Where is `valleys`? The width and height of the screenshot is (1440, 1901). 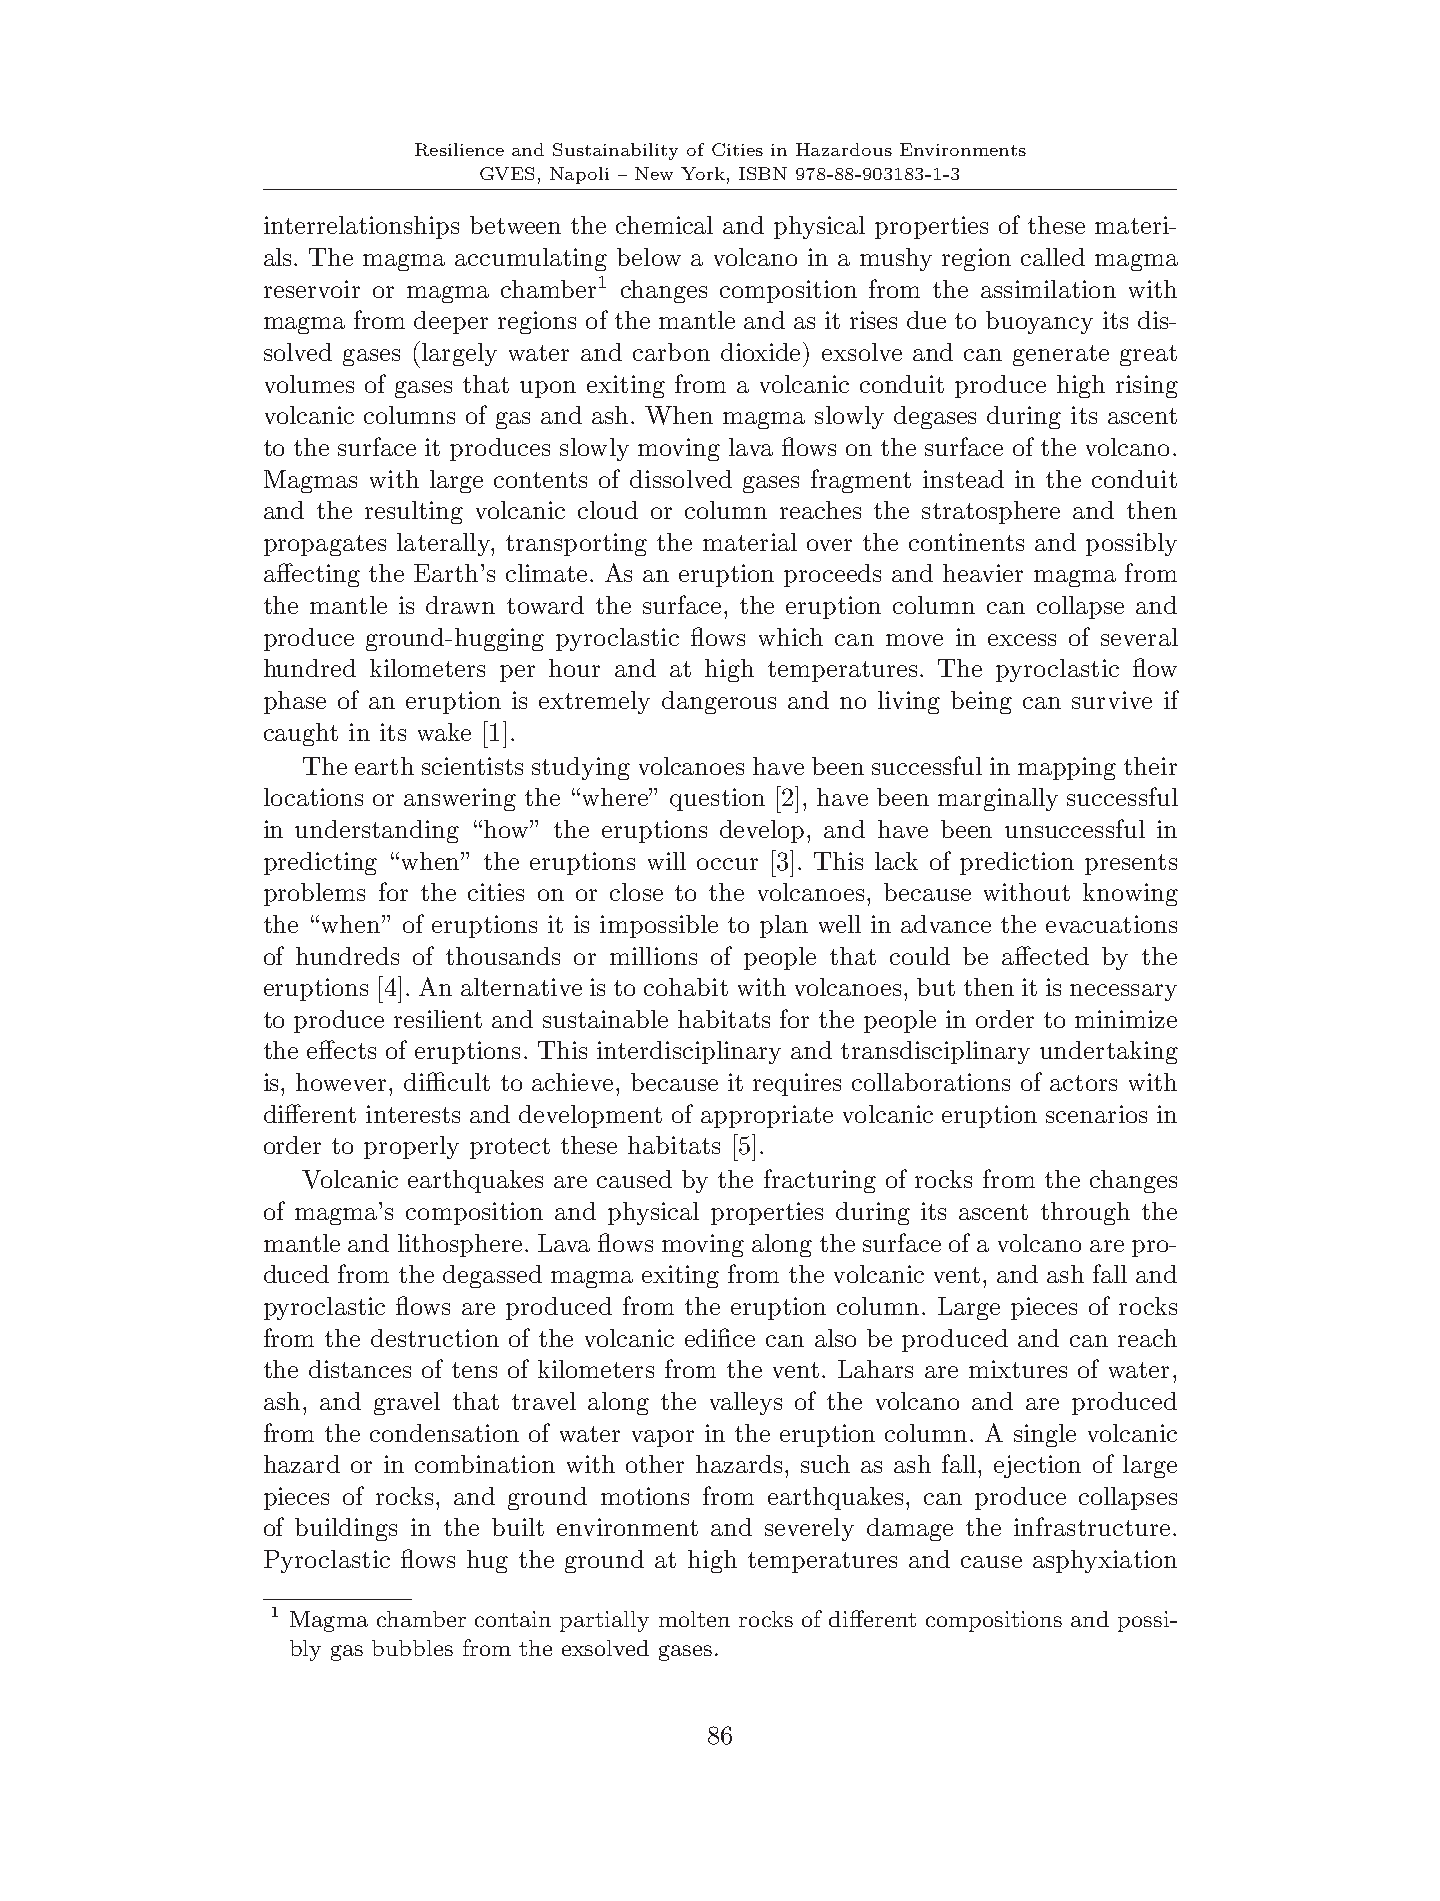 valleys is located at coordinates (746, 1403).
